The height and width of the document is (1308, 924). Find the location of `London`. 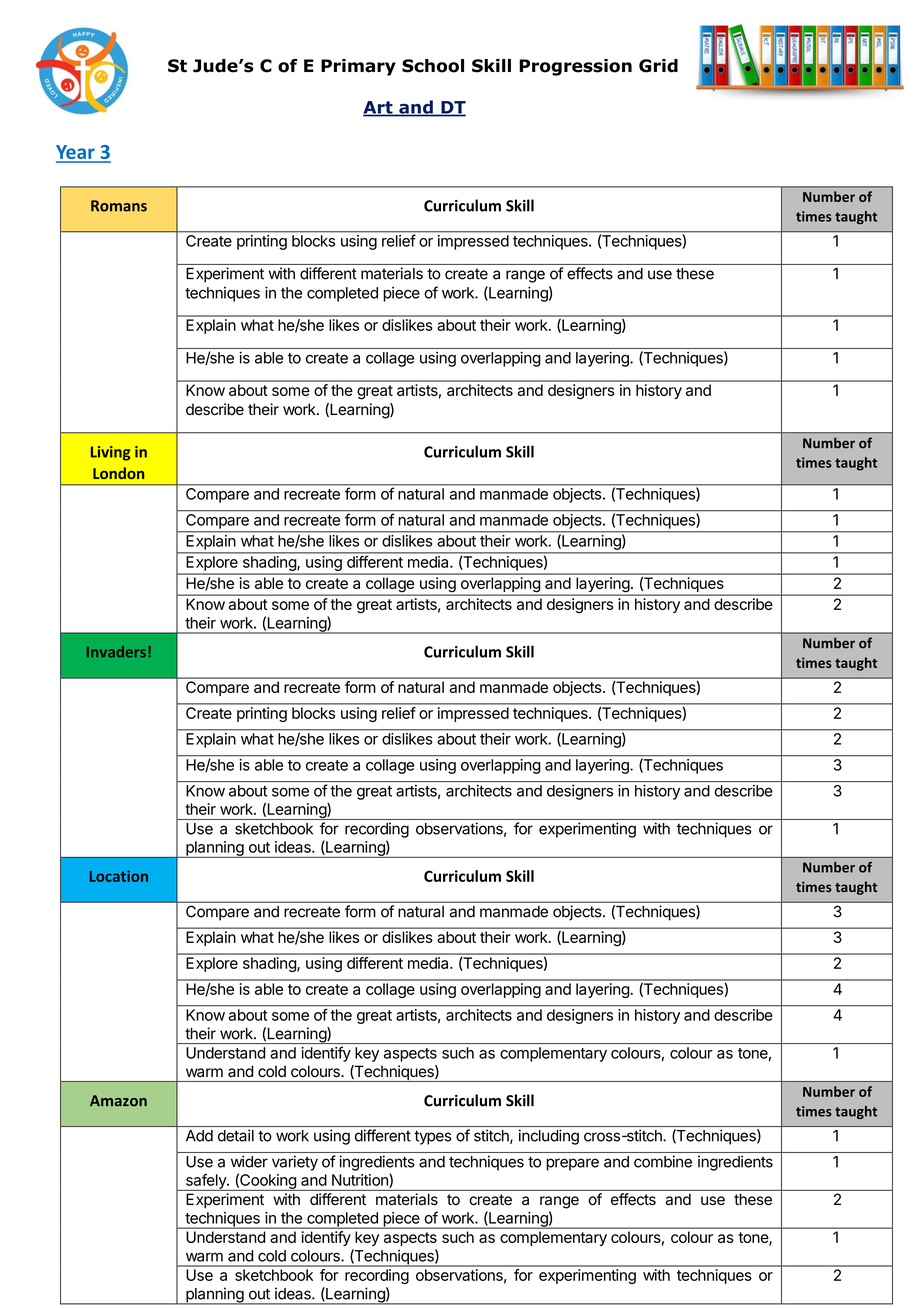

London is located at coordinates (118, 473).
